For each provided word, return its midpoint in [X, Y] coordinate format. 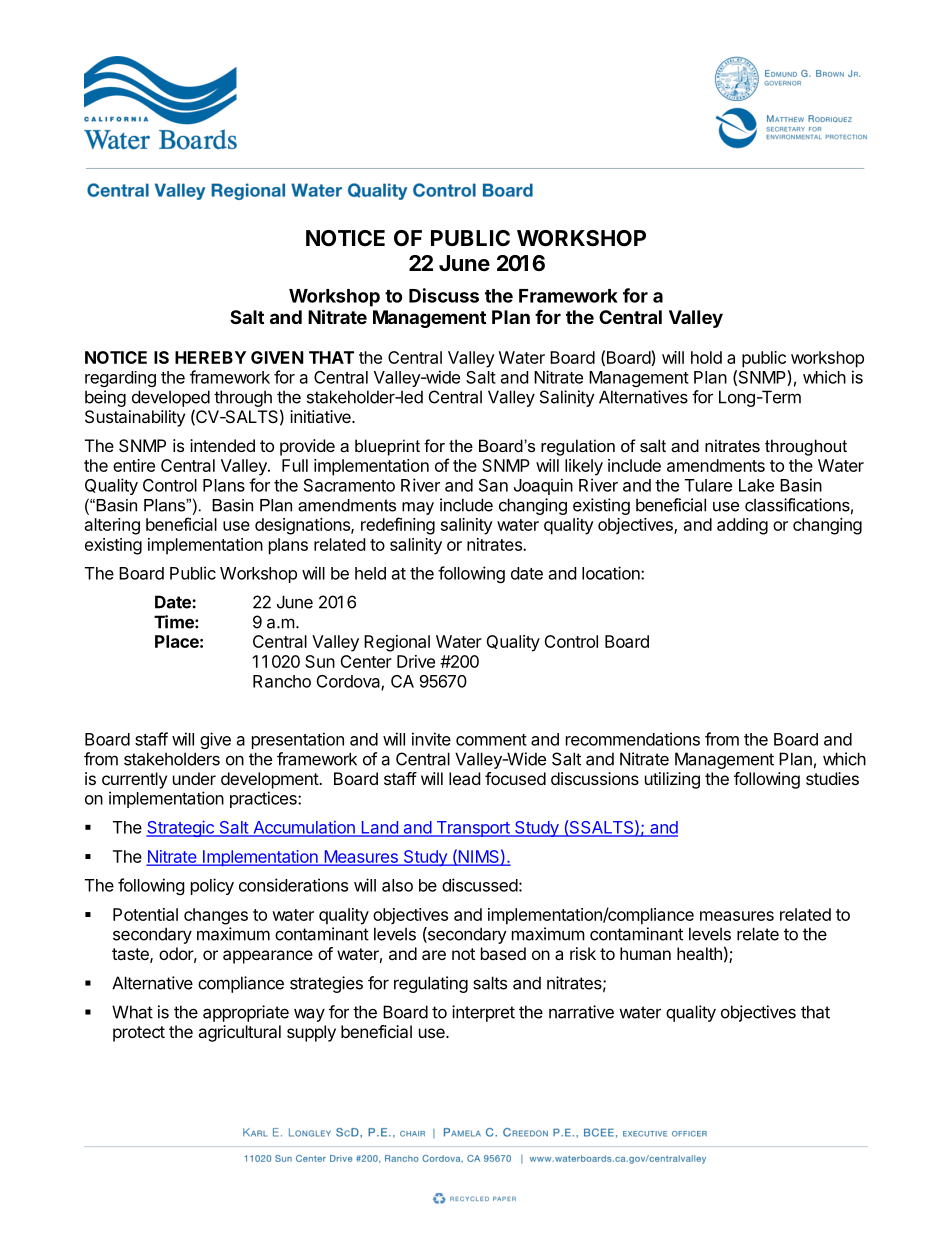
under [194, 778]
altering [112, 526]
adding [742, 526]
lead [464, 778]
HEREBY [210, 357]
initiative [321, 416]
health [699, 953]
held [370, 573]
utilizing [672, 780]
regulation [578, 447]
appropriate [246, 1013]
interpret [483, 1013]
